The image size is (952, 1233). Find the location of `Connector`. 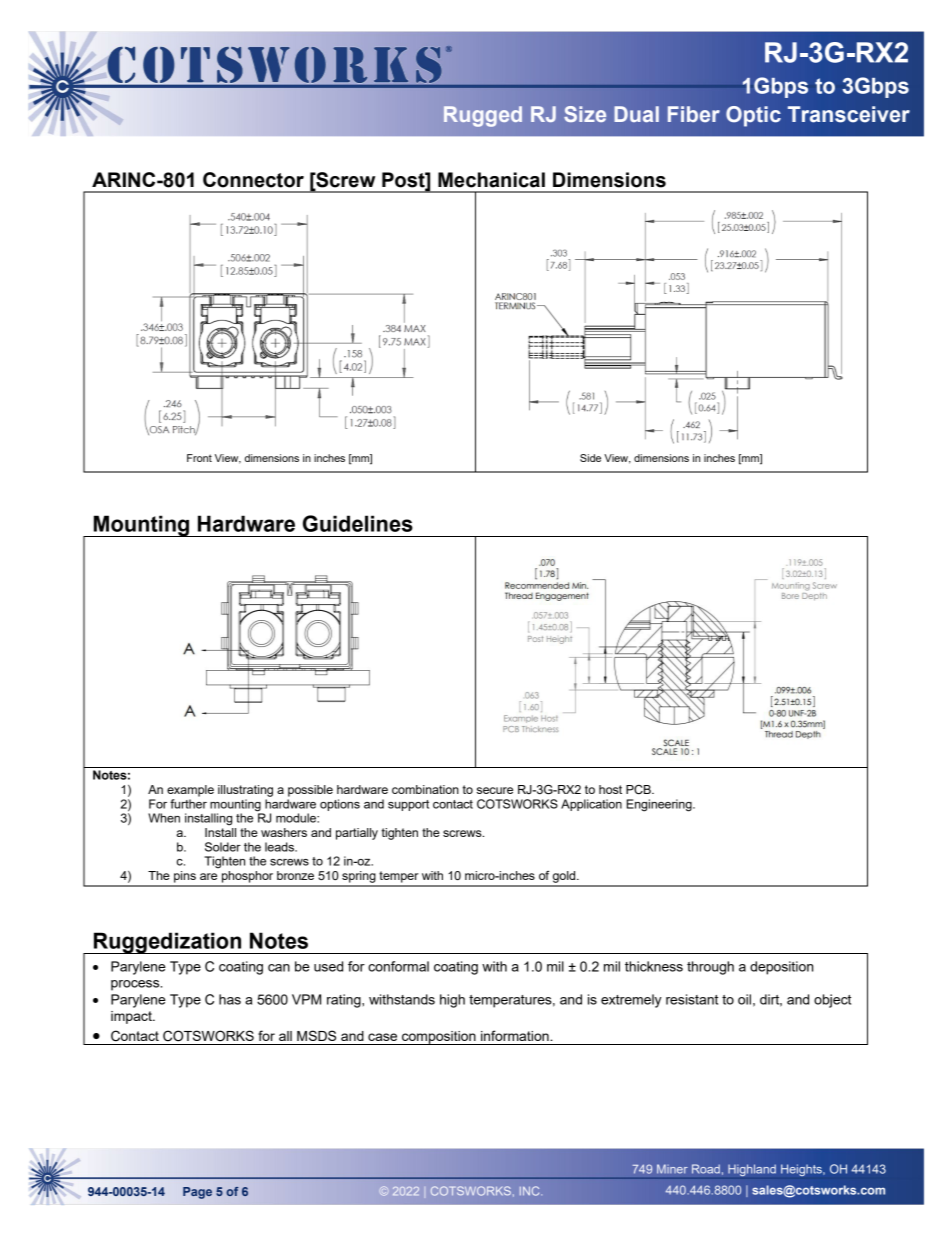

Connector is located at coordinates (253, 180).
